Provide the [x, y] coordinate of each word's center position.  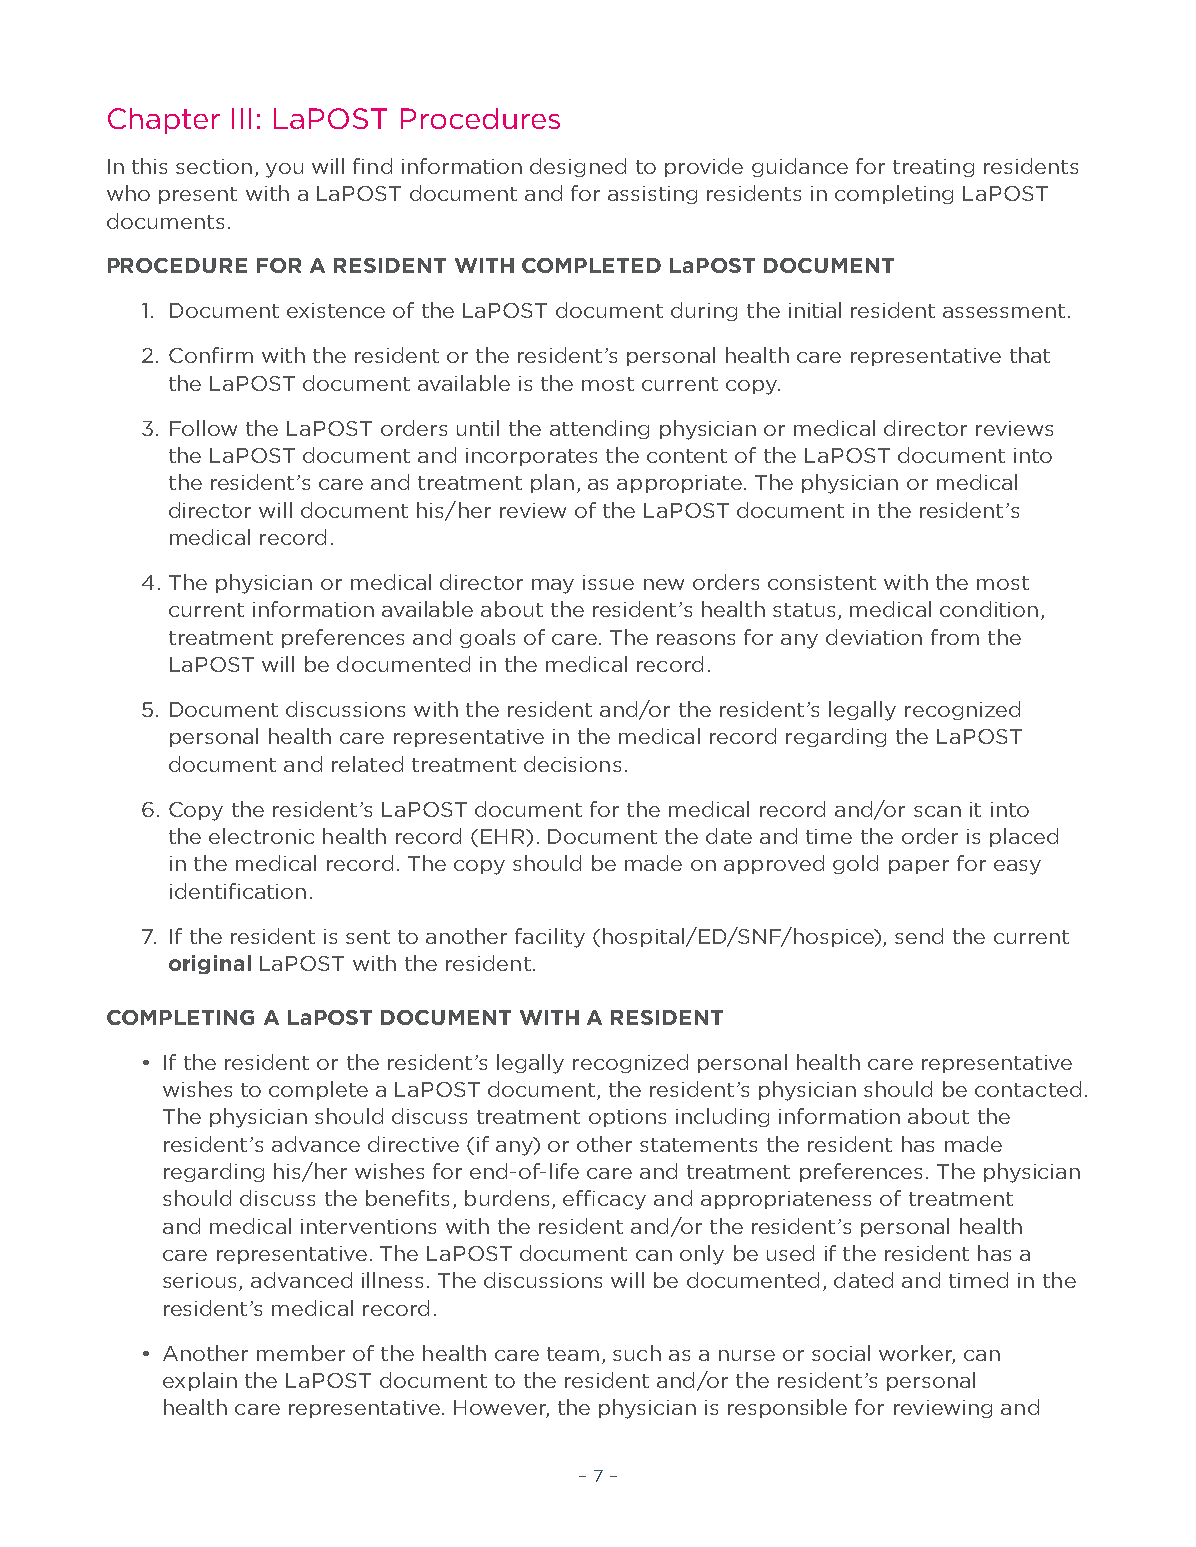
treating [933, 168]
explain [200, 1381]
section [214, 166]
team [573, 1354]
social [841, 1353]
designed [578, 167]
